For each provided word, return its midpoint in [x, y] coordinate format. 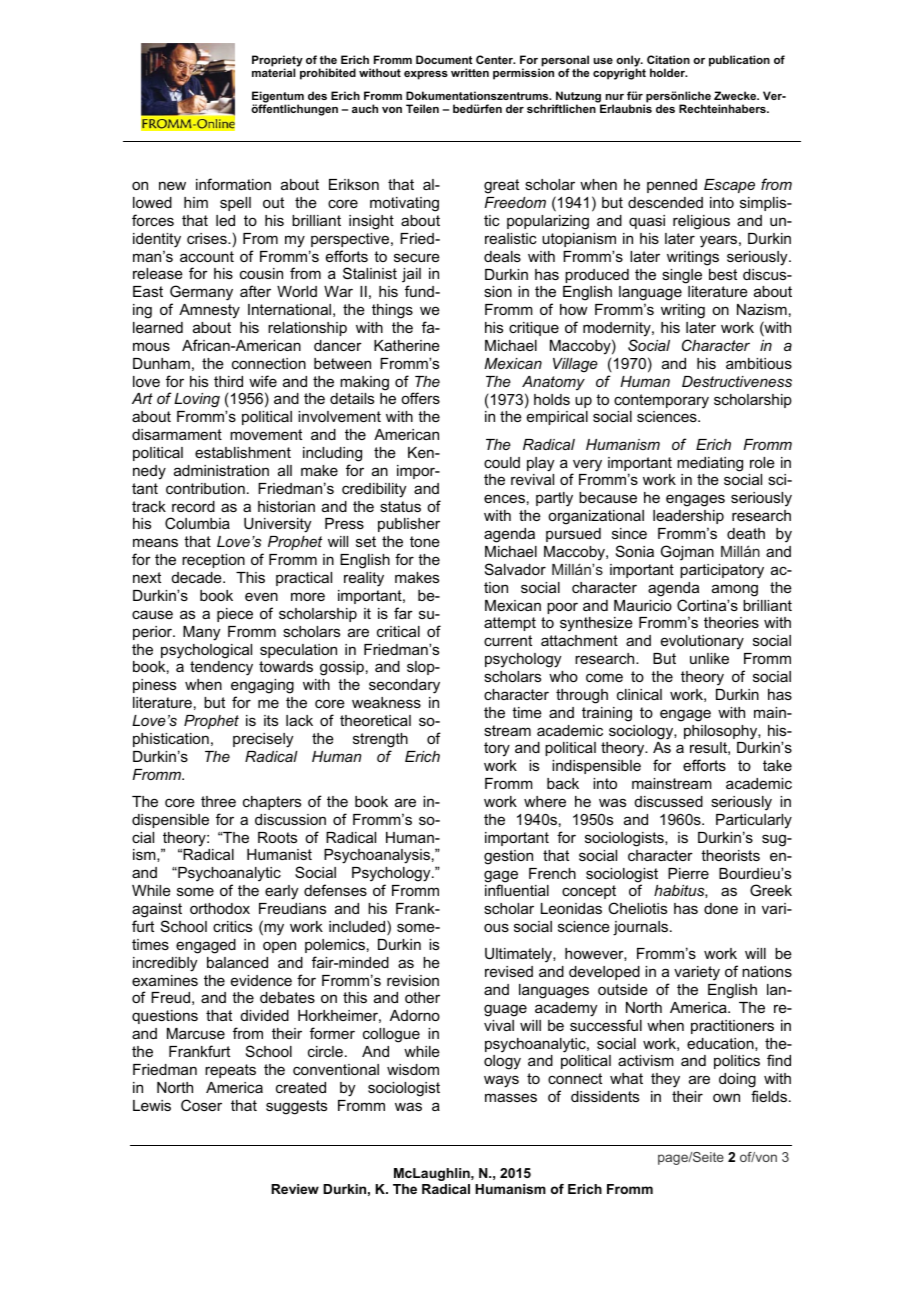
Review [295, 1189]
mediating [710, 464]
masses [511, 1097]
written [470, 72]
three [218, 801]
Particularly [754, 821]
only [629, 62]
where [545, 801]
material [273, 72]
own [726, 1097]
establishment [243, 452]
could [502, 462]
